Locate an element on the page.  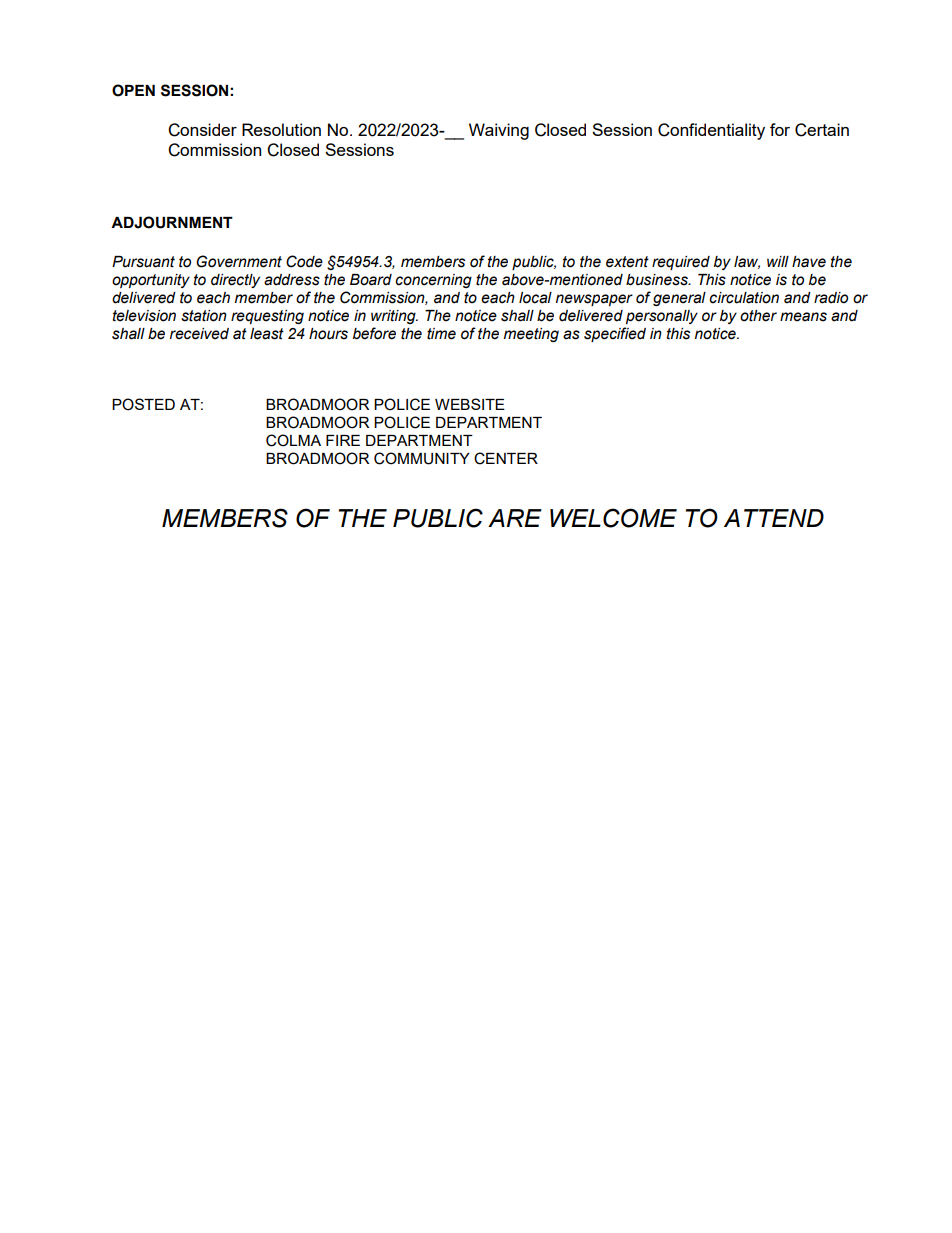
Confidentiality is located at coordinates (711, 131).
